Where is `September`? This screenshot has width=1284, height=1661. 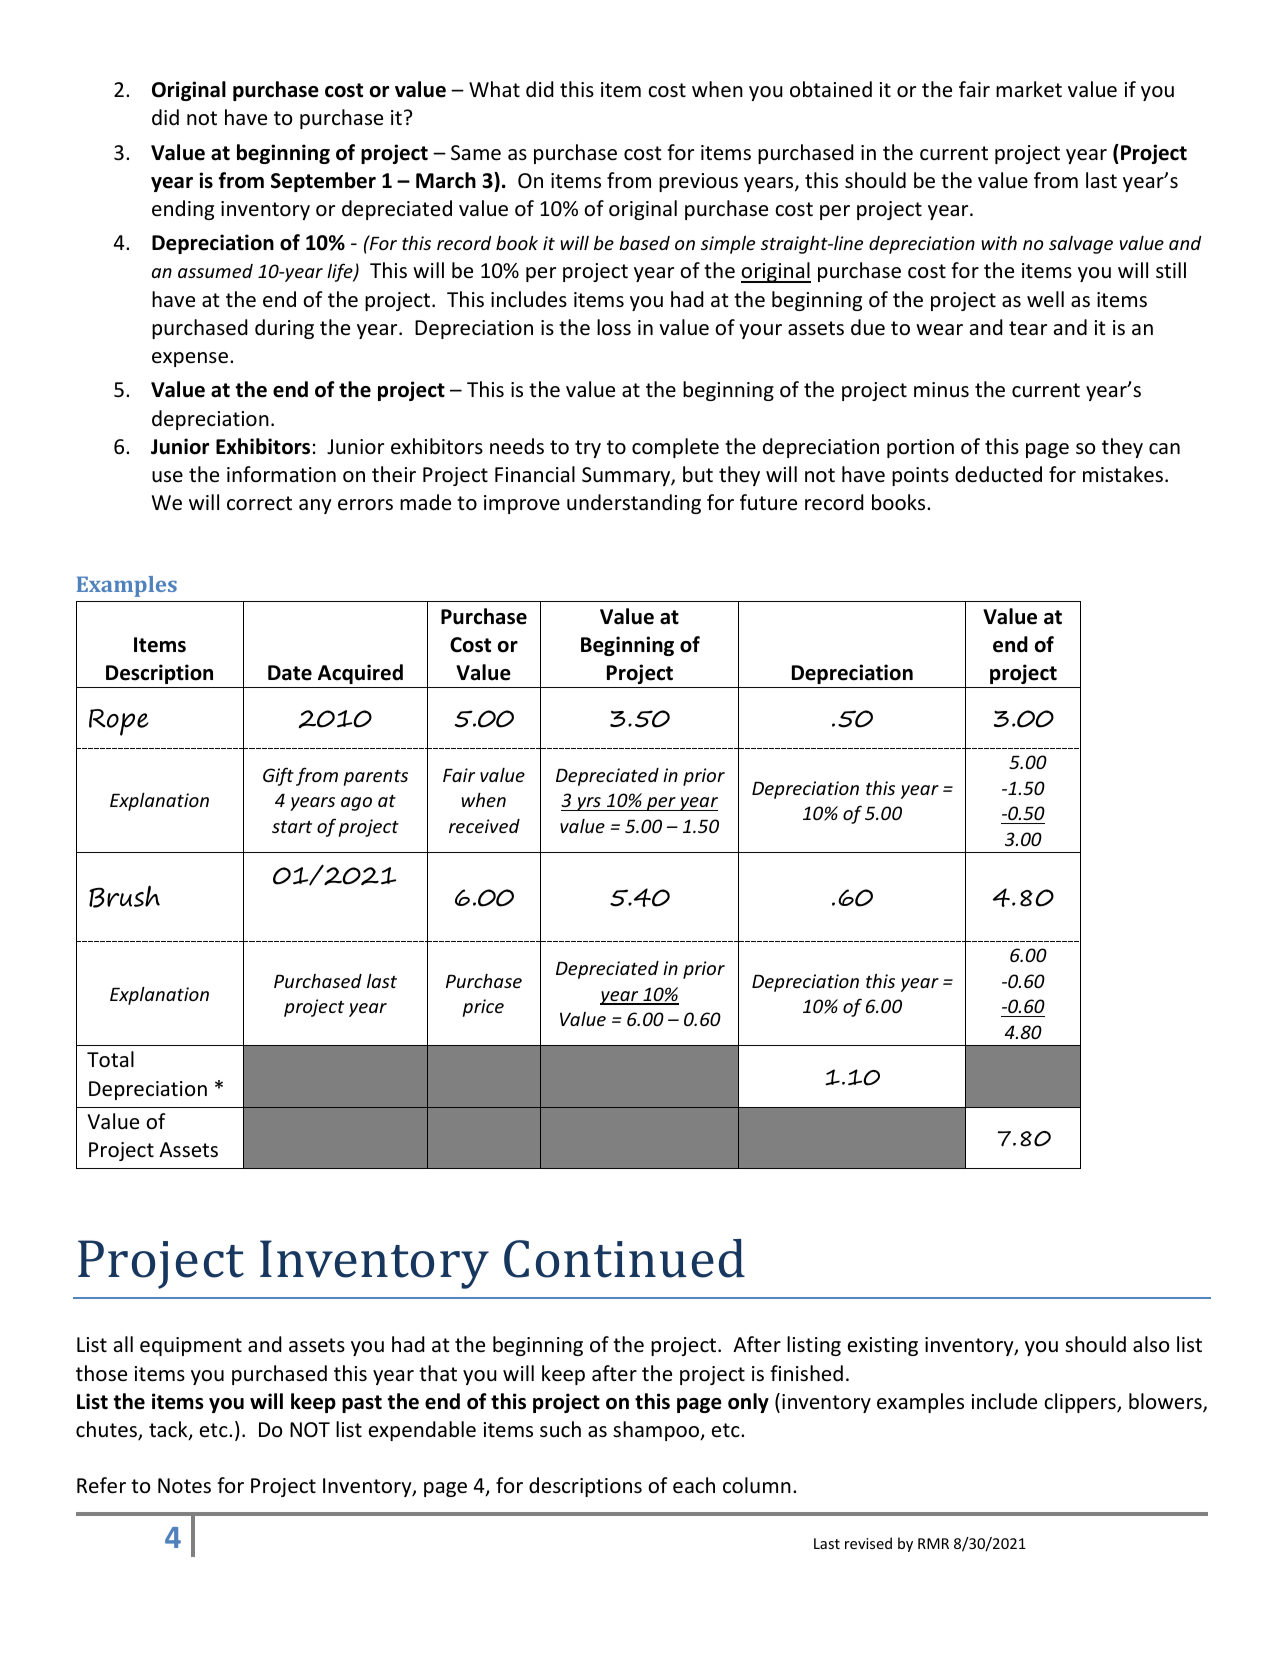 September is located at coordinates (323, 182).
